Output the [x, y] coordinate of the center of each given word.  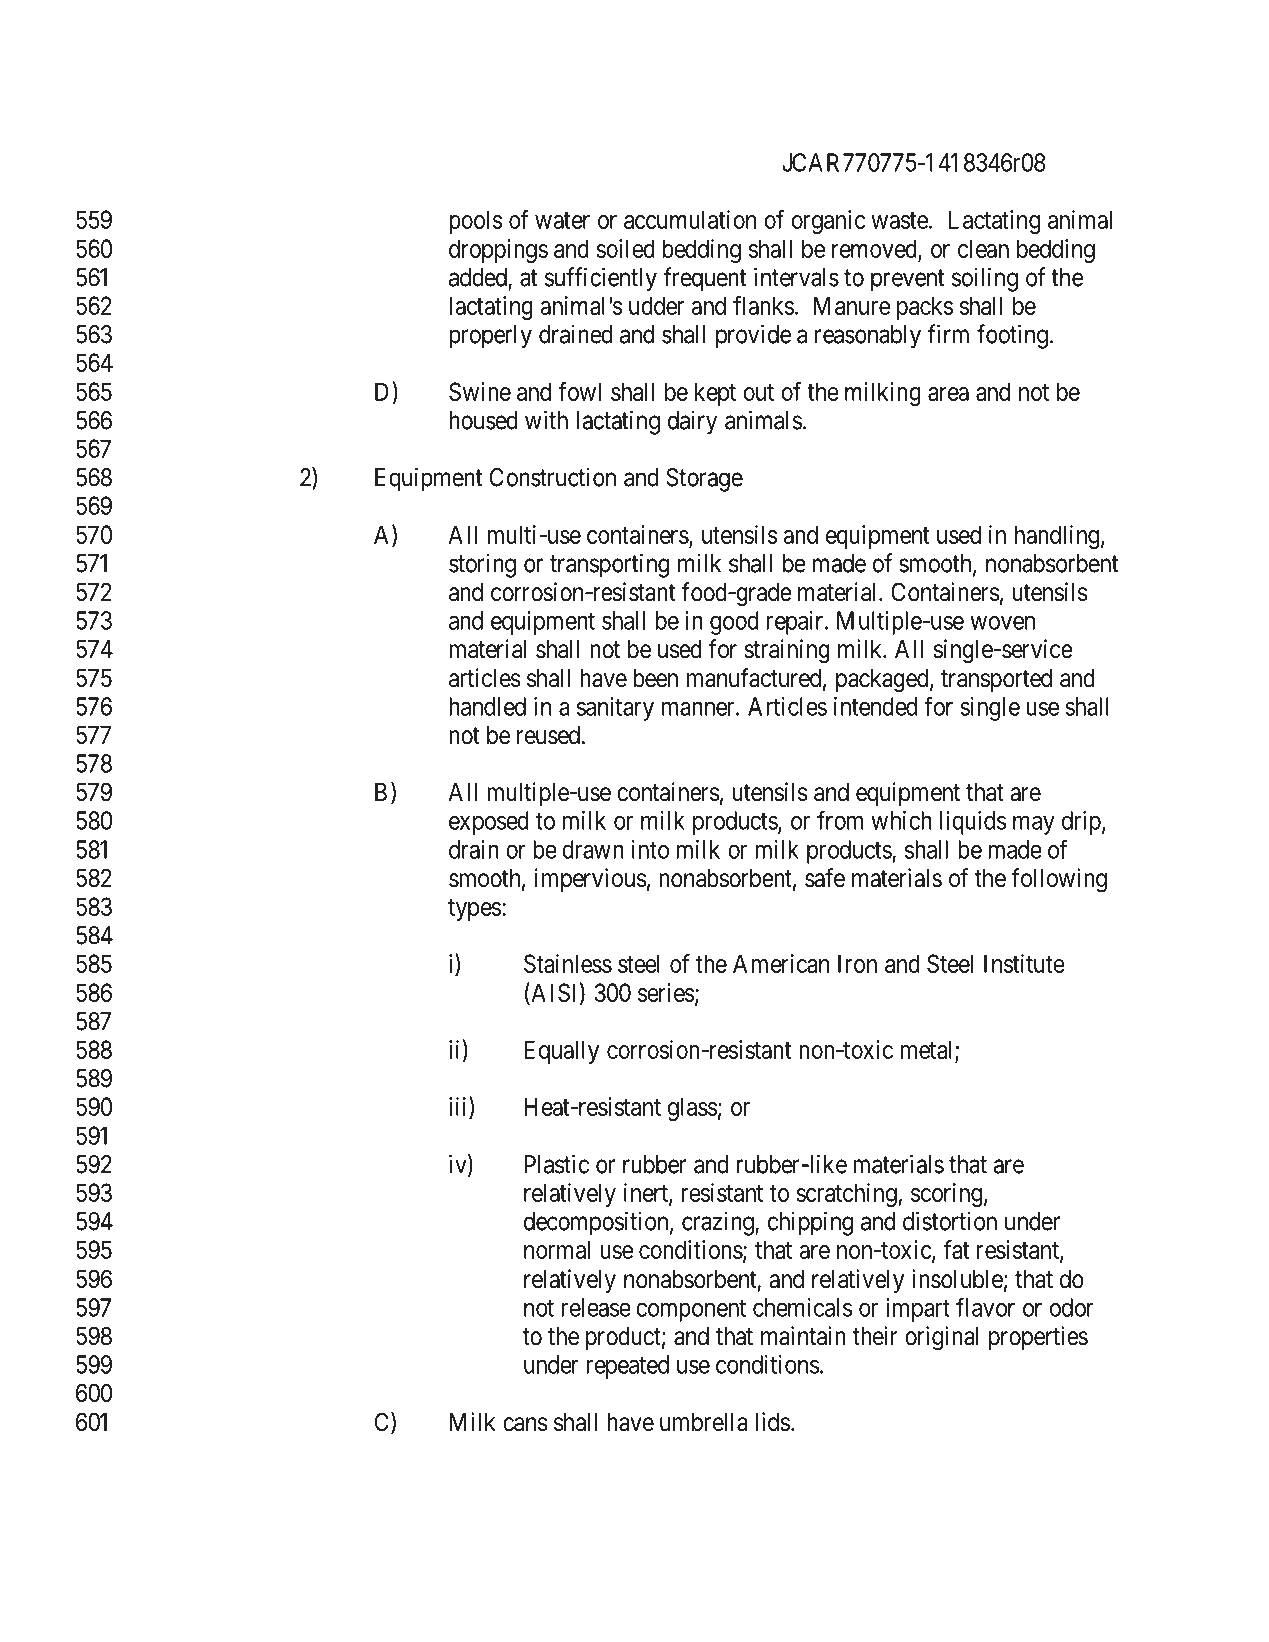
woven [1002, 623]
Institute [1024, 963]
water [562, 220]
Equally [561, 1052]
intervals [796, 277]
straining [787, 651]
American [781, 963]
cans [525, 1424]
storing [482, 565]
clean [983, 248]
